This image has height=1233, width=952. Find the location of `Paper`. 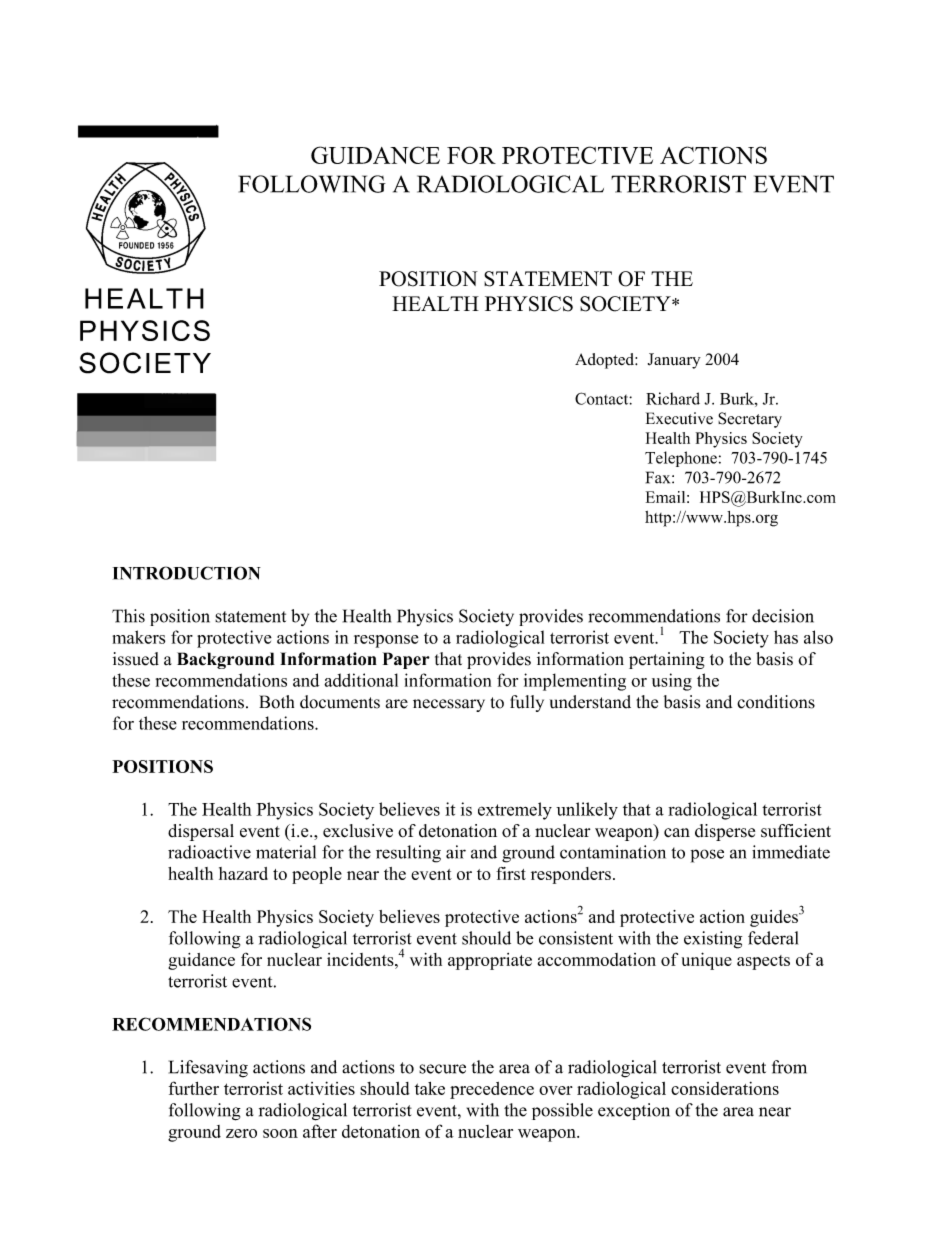

Paper is located at coordinates (406, 660).
